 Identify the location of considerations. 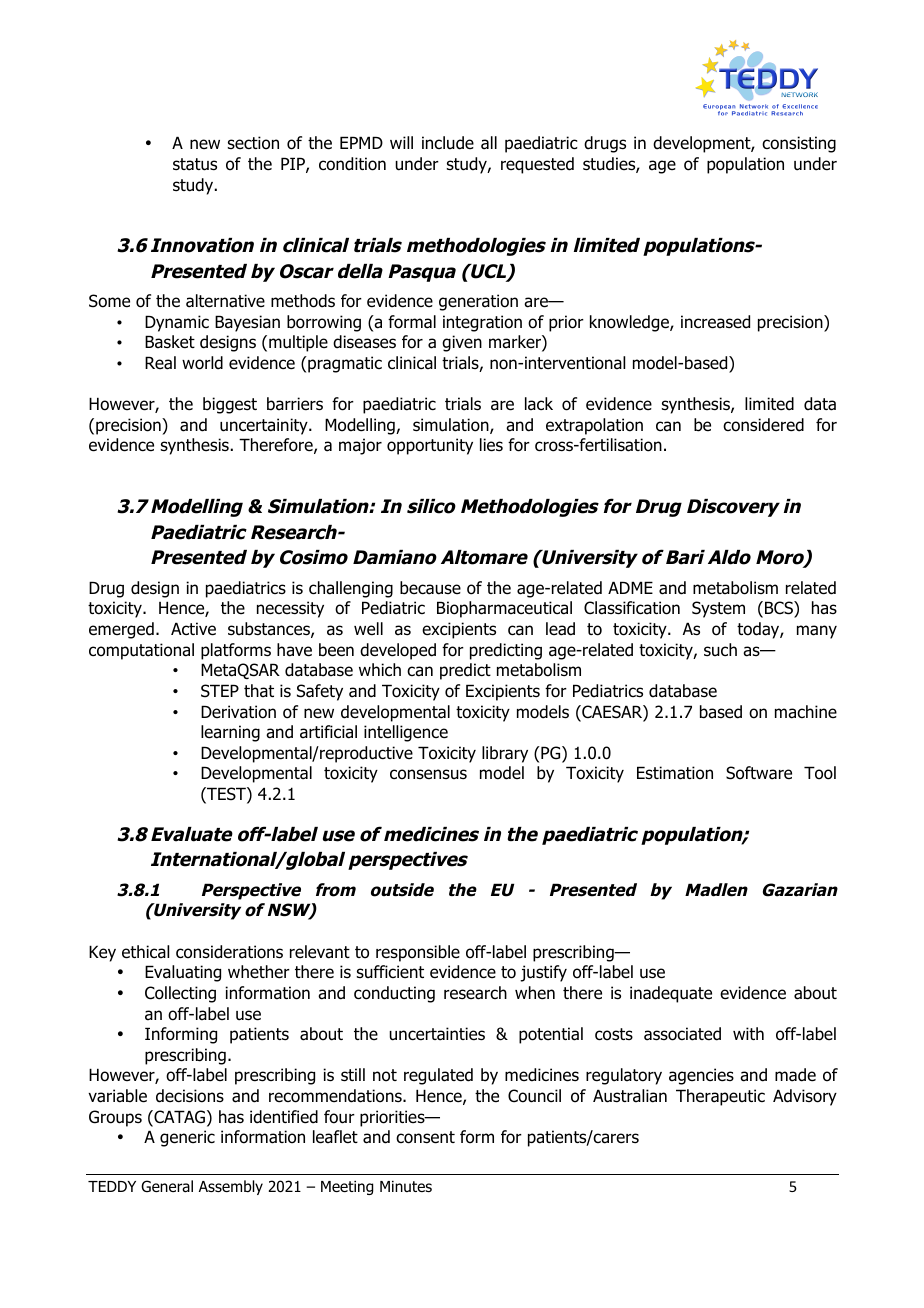
(229, 952).
